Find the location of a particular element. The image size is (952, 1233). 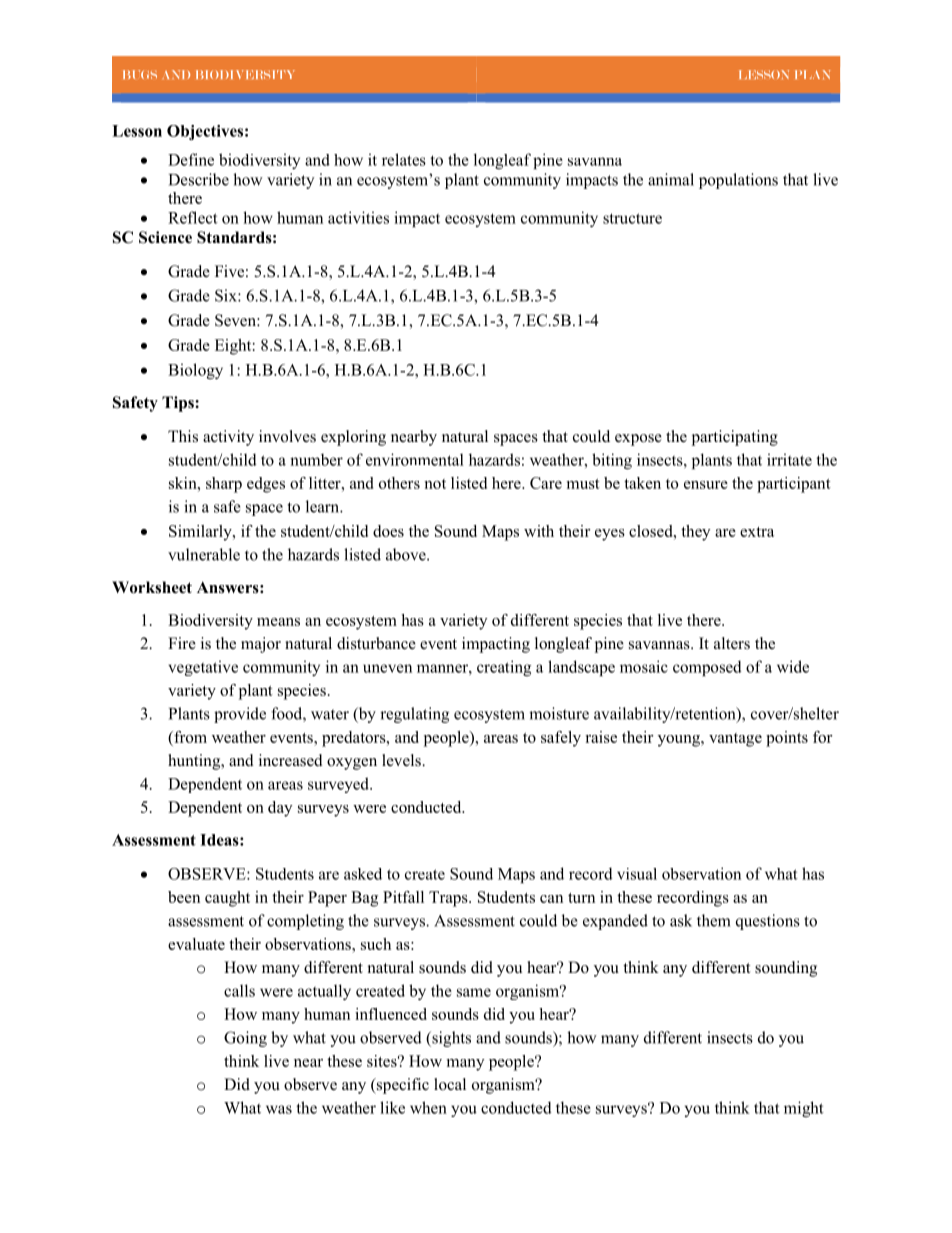

populations is located at coordinates (738, 181).
